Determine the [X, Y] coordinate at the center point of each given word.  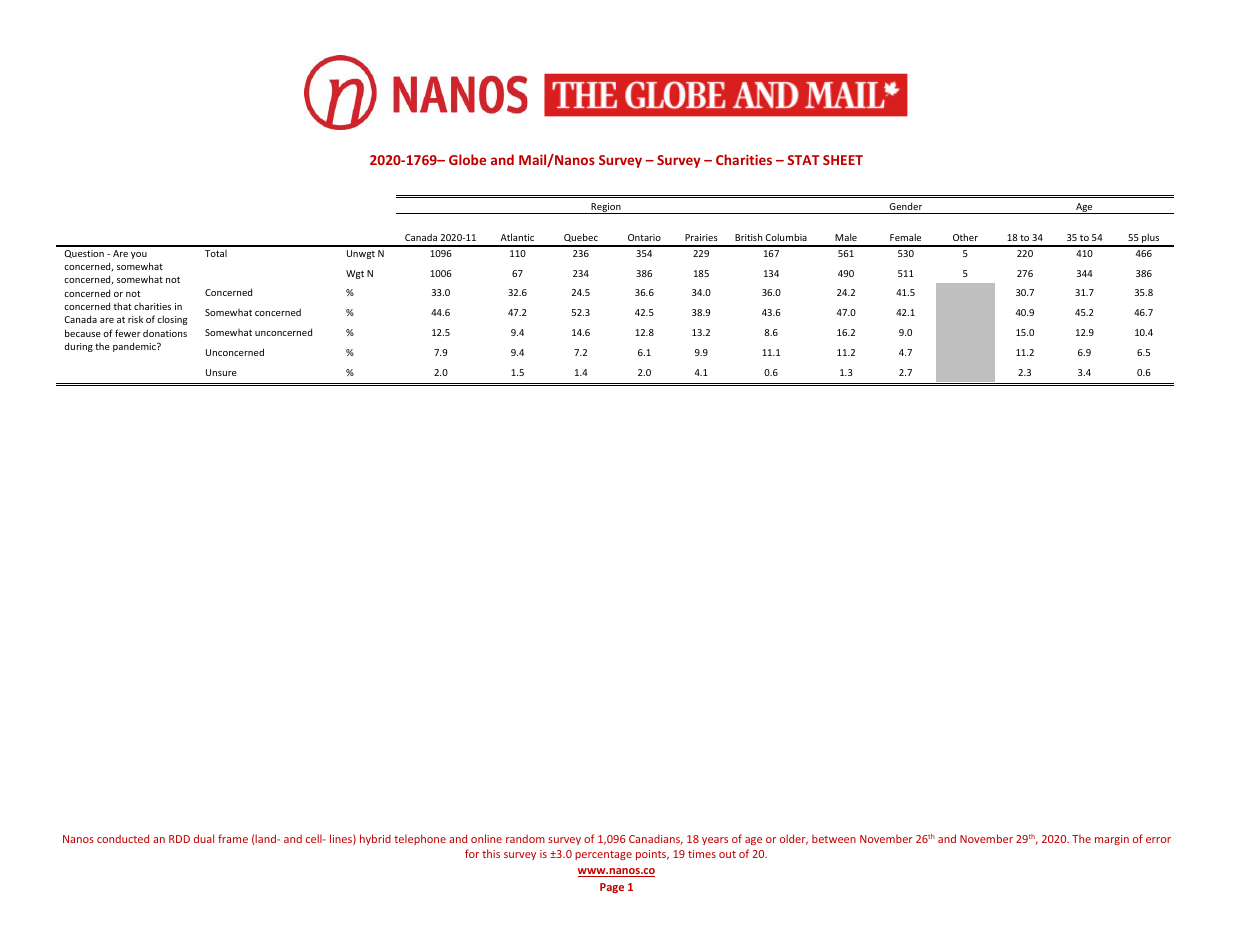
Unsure [221, 372]
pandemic [135, 347]
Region [606, 208]
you [139, 255]
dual [204, 838]
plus [1151, 239]
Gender [905, 206]
